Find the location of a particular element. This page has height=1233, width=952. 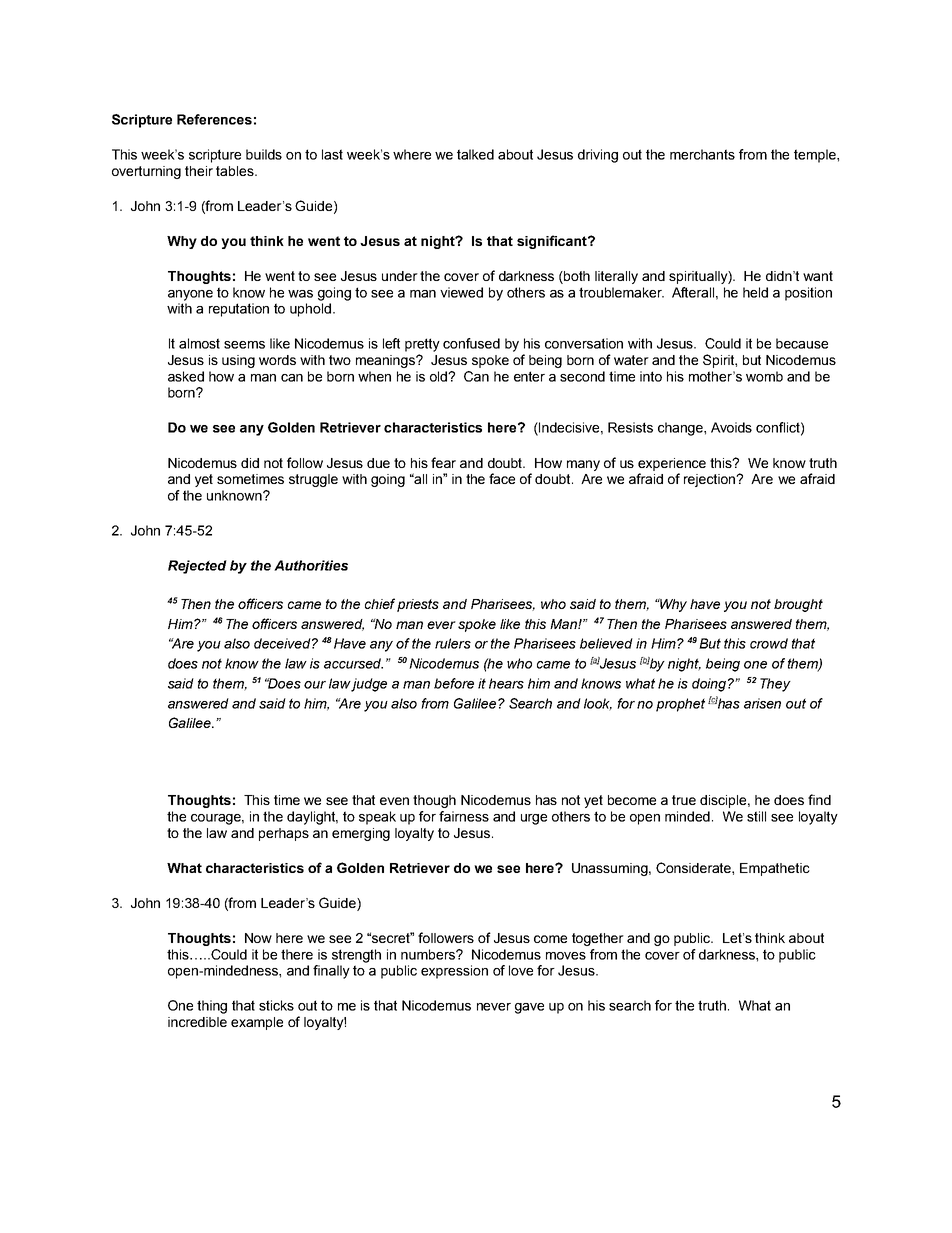

thing is located at coordinates (212, 1007).
